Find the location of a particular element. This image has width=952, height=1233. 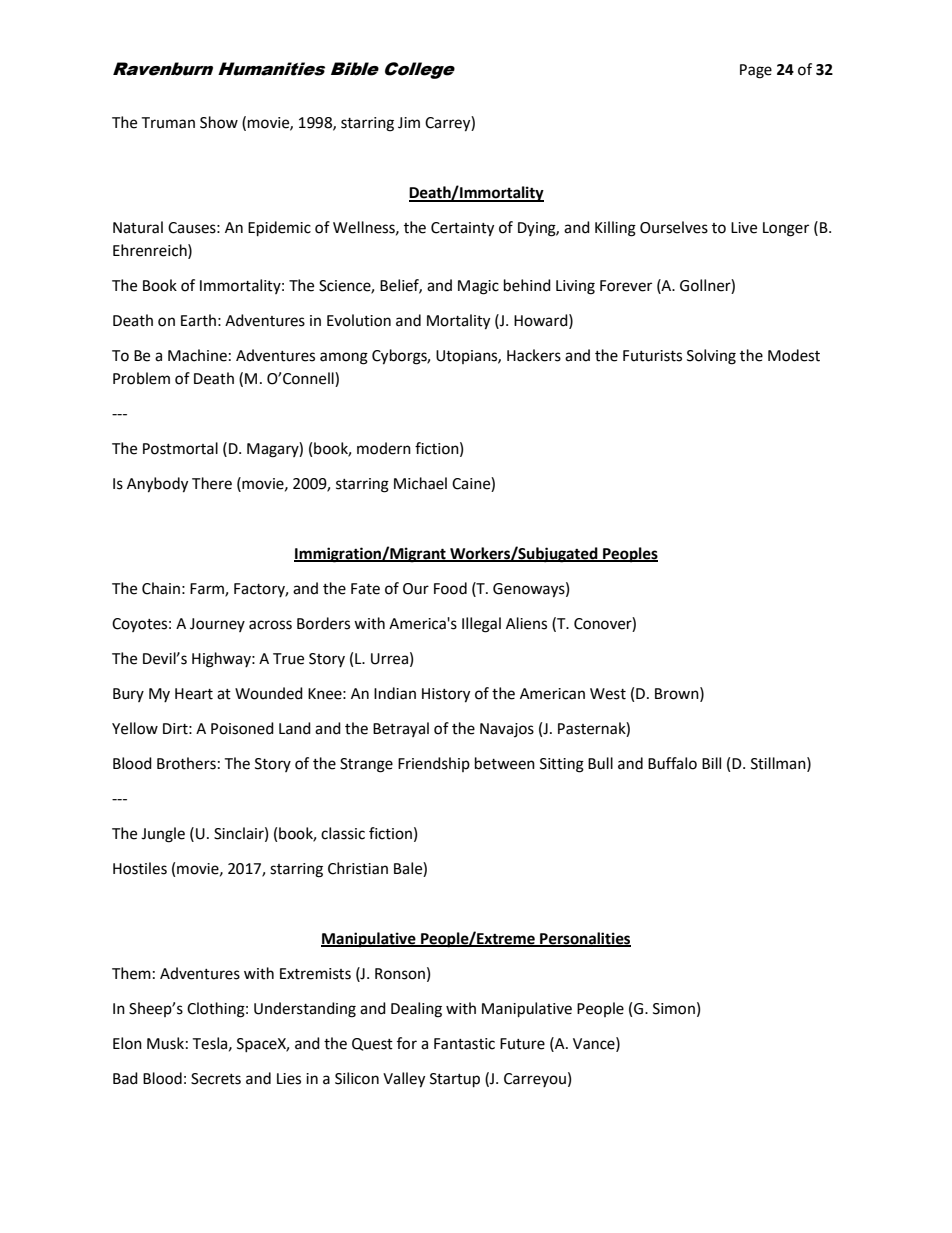

West is located at coordinates (608, 694).
